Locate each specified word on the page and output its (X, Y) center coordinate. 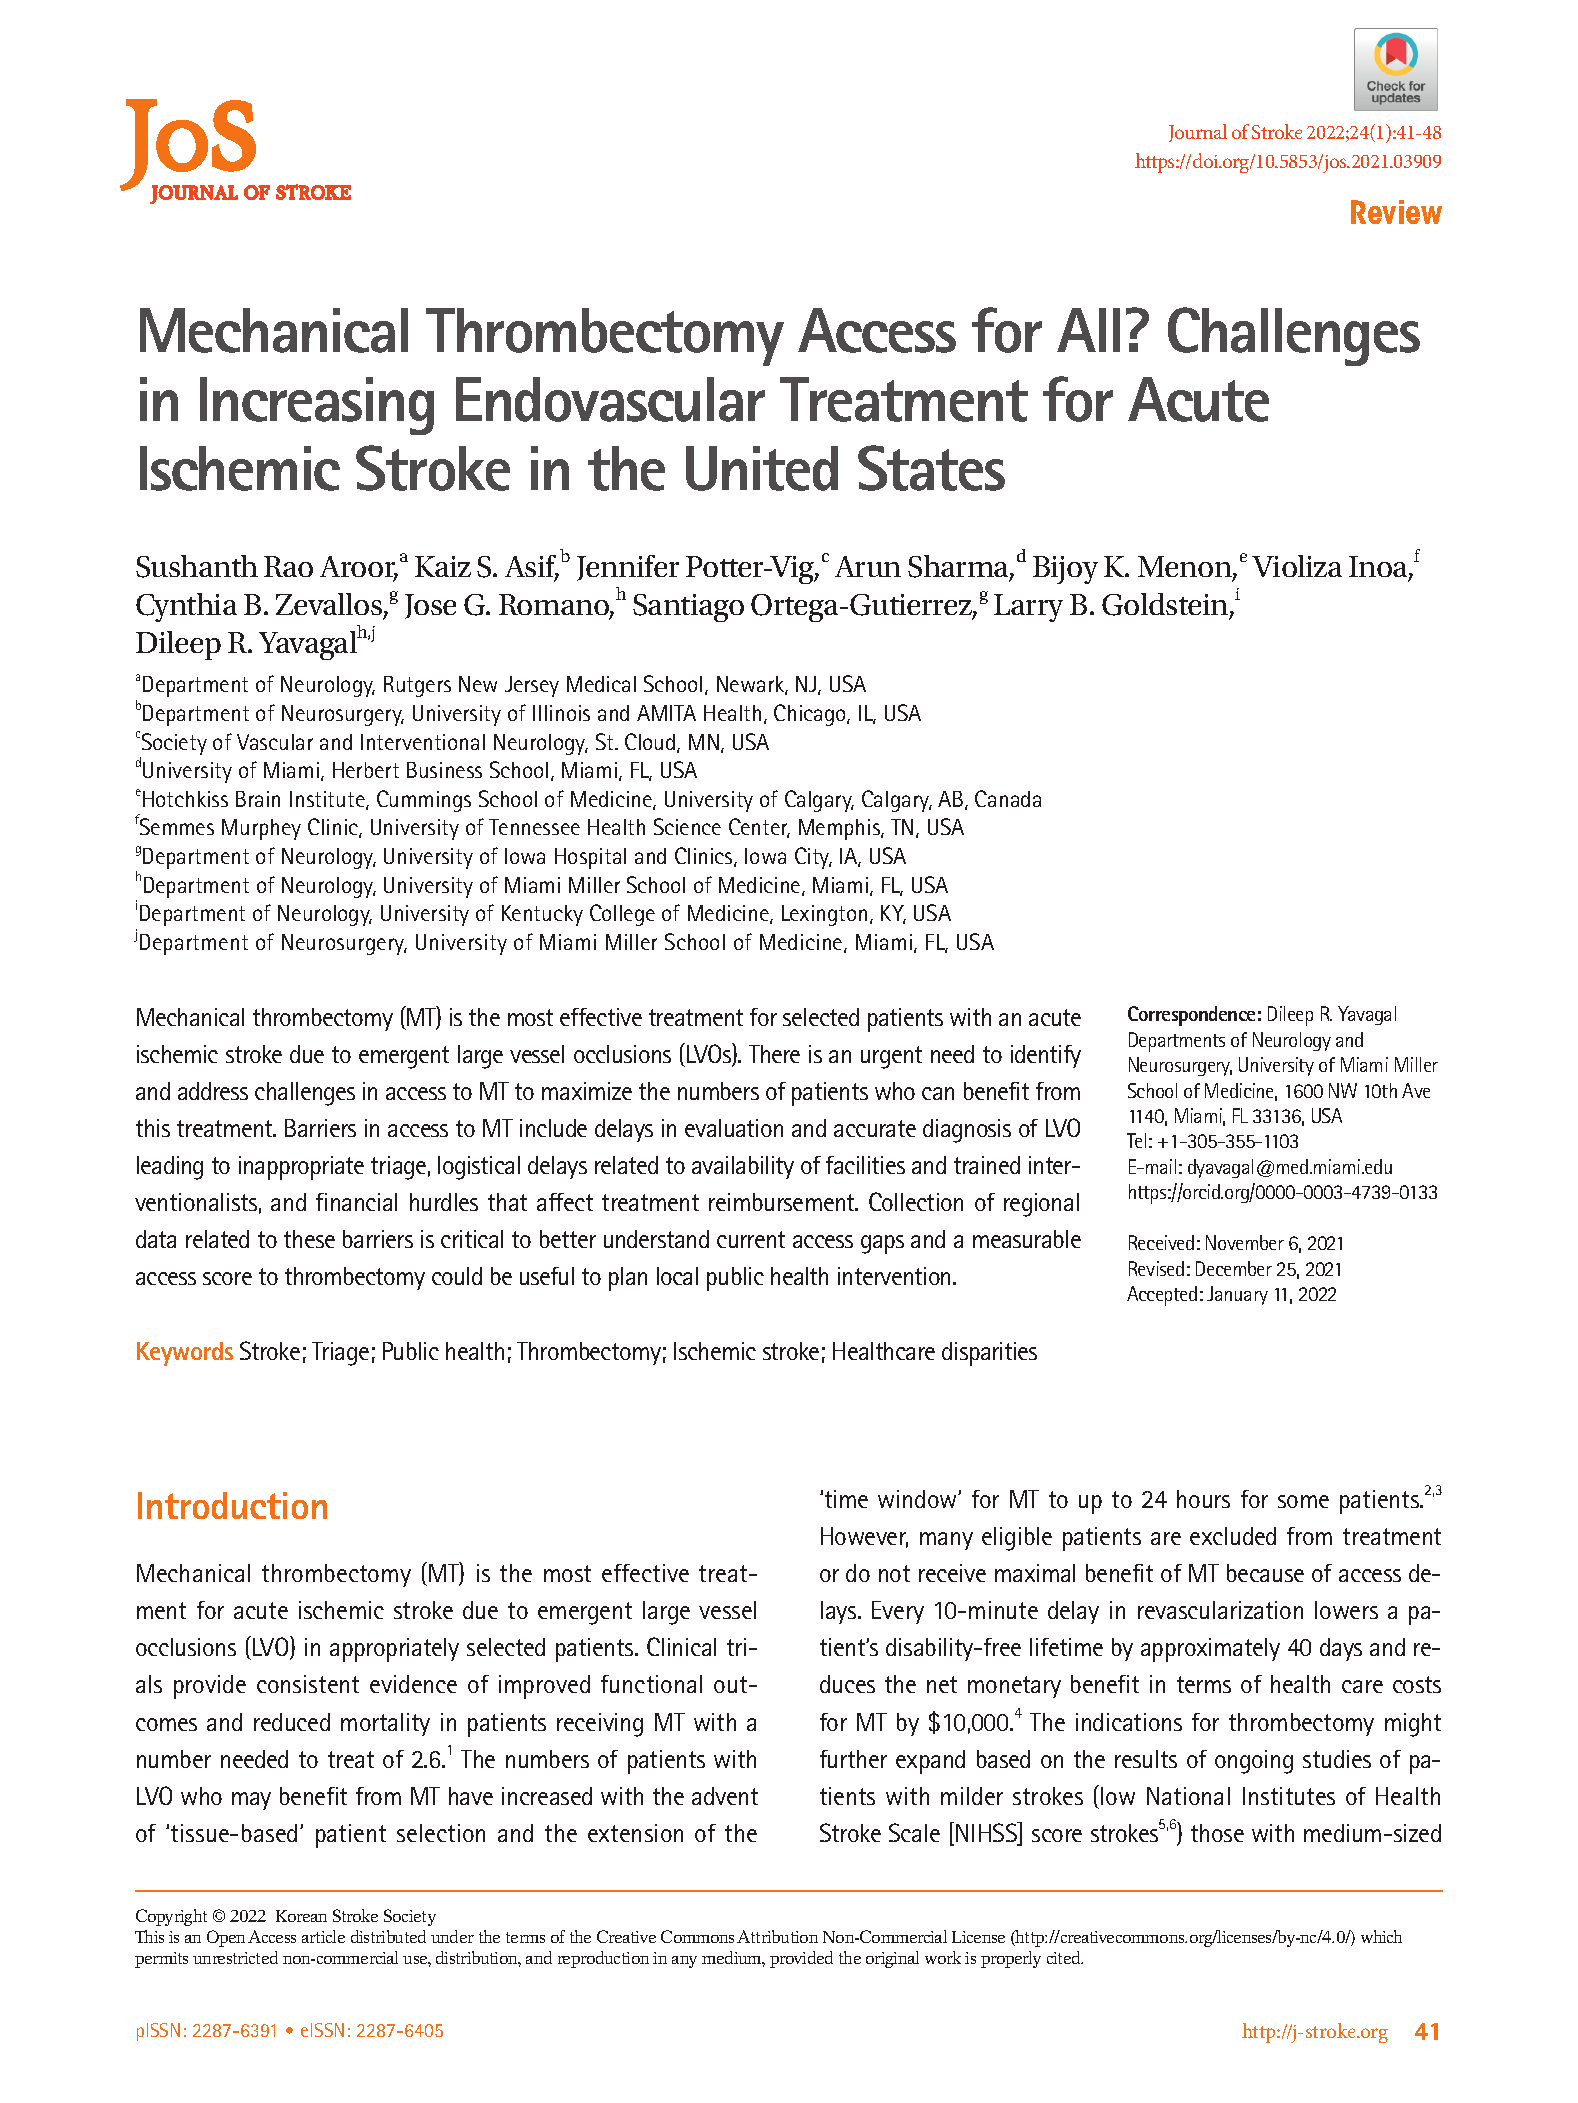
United (762, 468)
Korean (301, 1916)
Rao (288, 566)
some (1303, 1501)
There (774, 1054)
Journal (1198, 133)
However (864, 1537)
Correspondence (1191, 1016)
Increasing (317, 406)
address (213, 1091)
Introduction (232, 1505)
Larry (1028, 608)
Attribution (777, 1936)
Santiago (688, 608)
